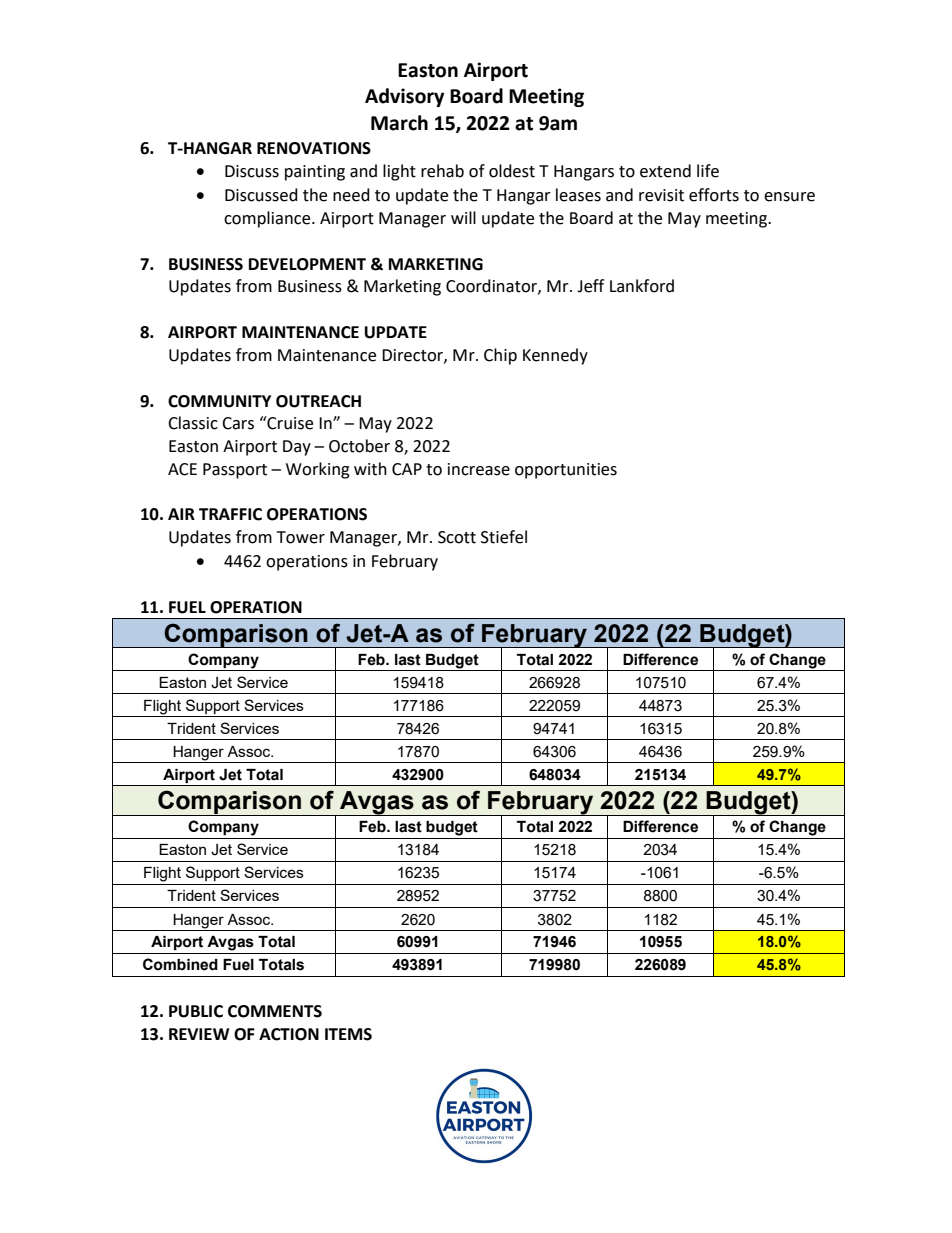 The width and height of the screenshot is (952, 1233). Describe the element at coordinates (275, 1011) in the screenshot. I see `COMMENTS` at that location.
